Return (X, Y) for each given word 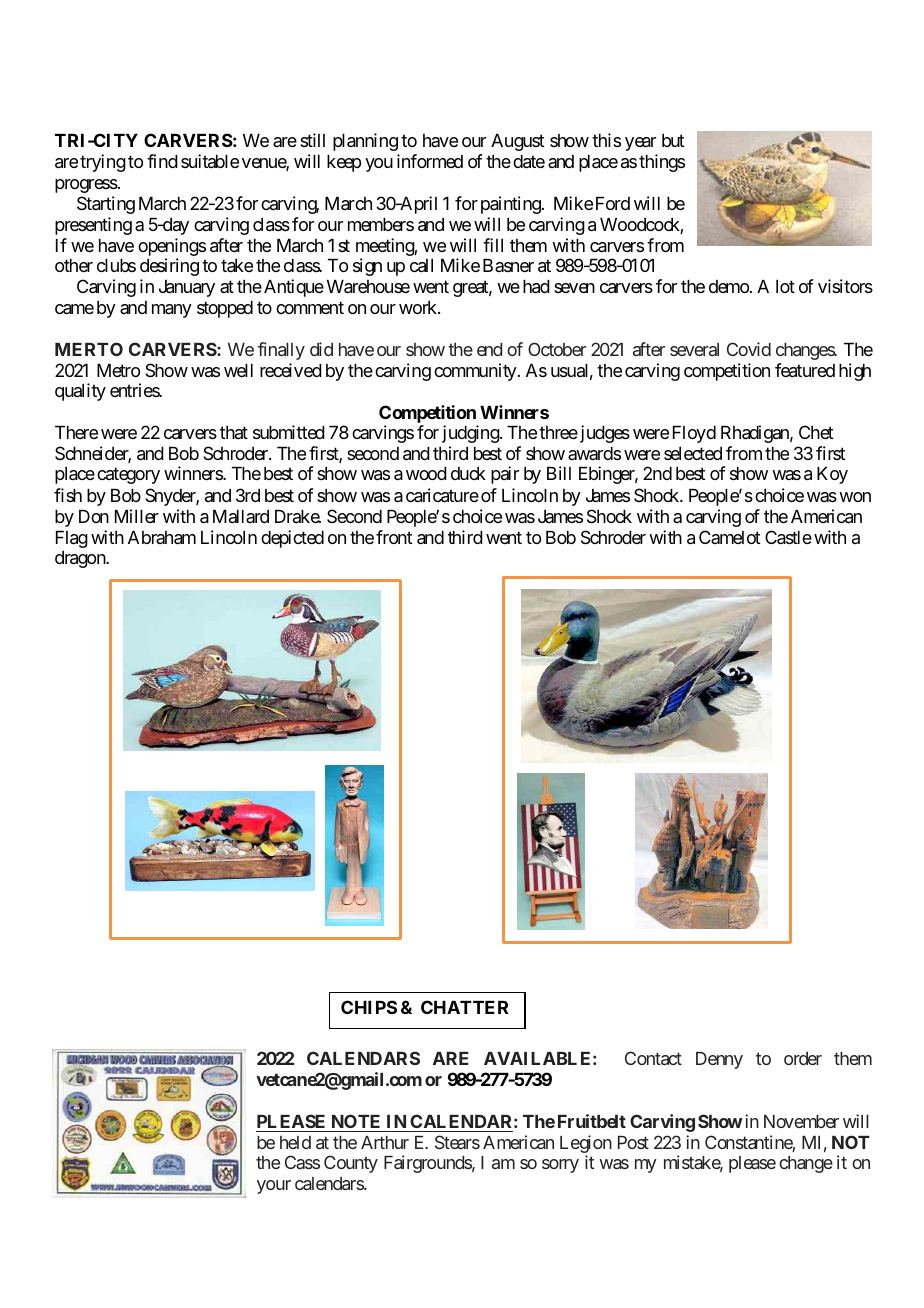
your (274, 1187)
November (801, 1121)
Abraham (162, 538)
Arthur (385, 1142)
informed (430, 161)
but (673, 140)
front (394, 537)
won (855, 497)
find (162, 161)
